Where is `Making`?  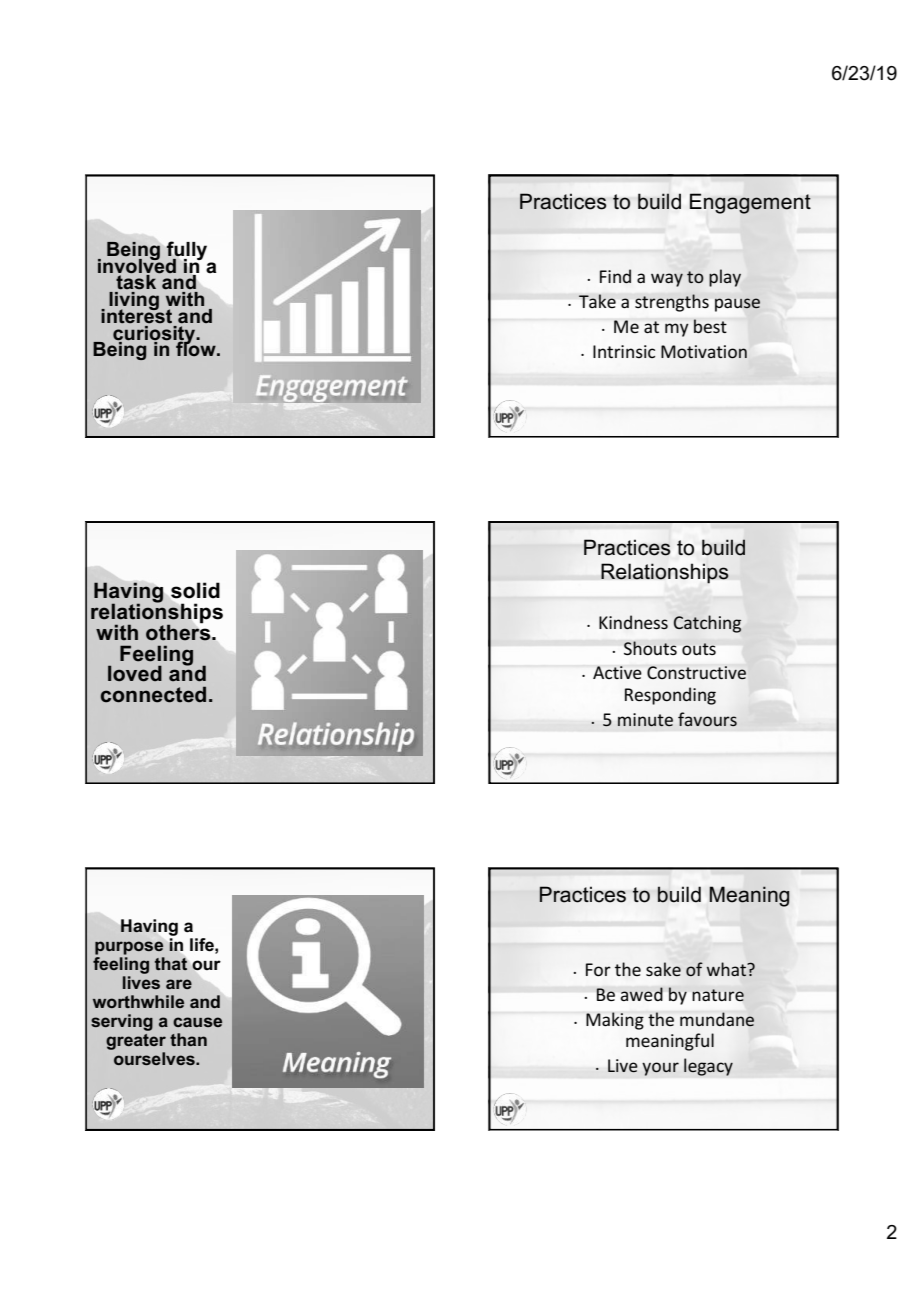
Making is located at coordinates (615, 1021).
